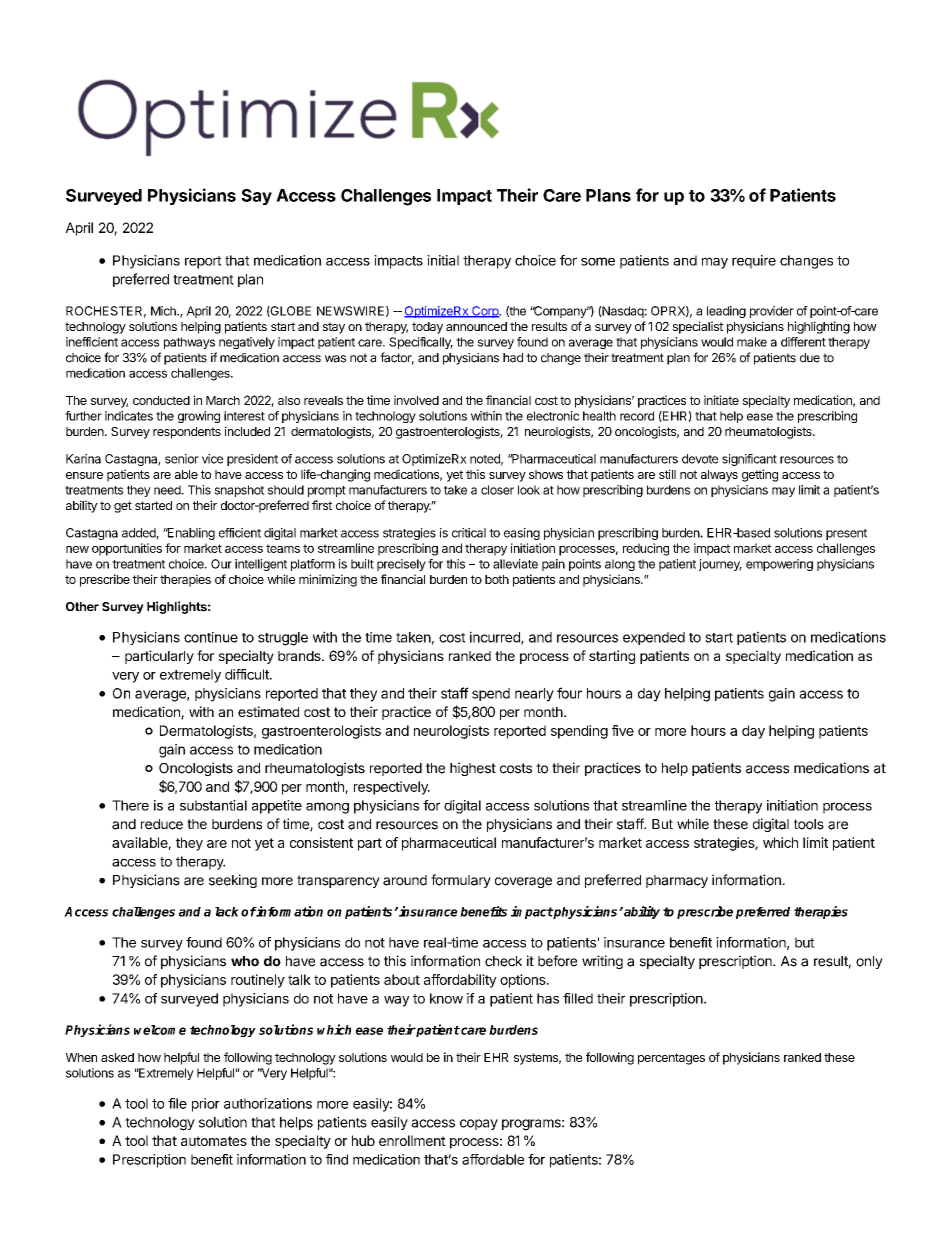 The width and height of the image is (952, 1233). I want to click on Enabling, so click(190, 534).
